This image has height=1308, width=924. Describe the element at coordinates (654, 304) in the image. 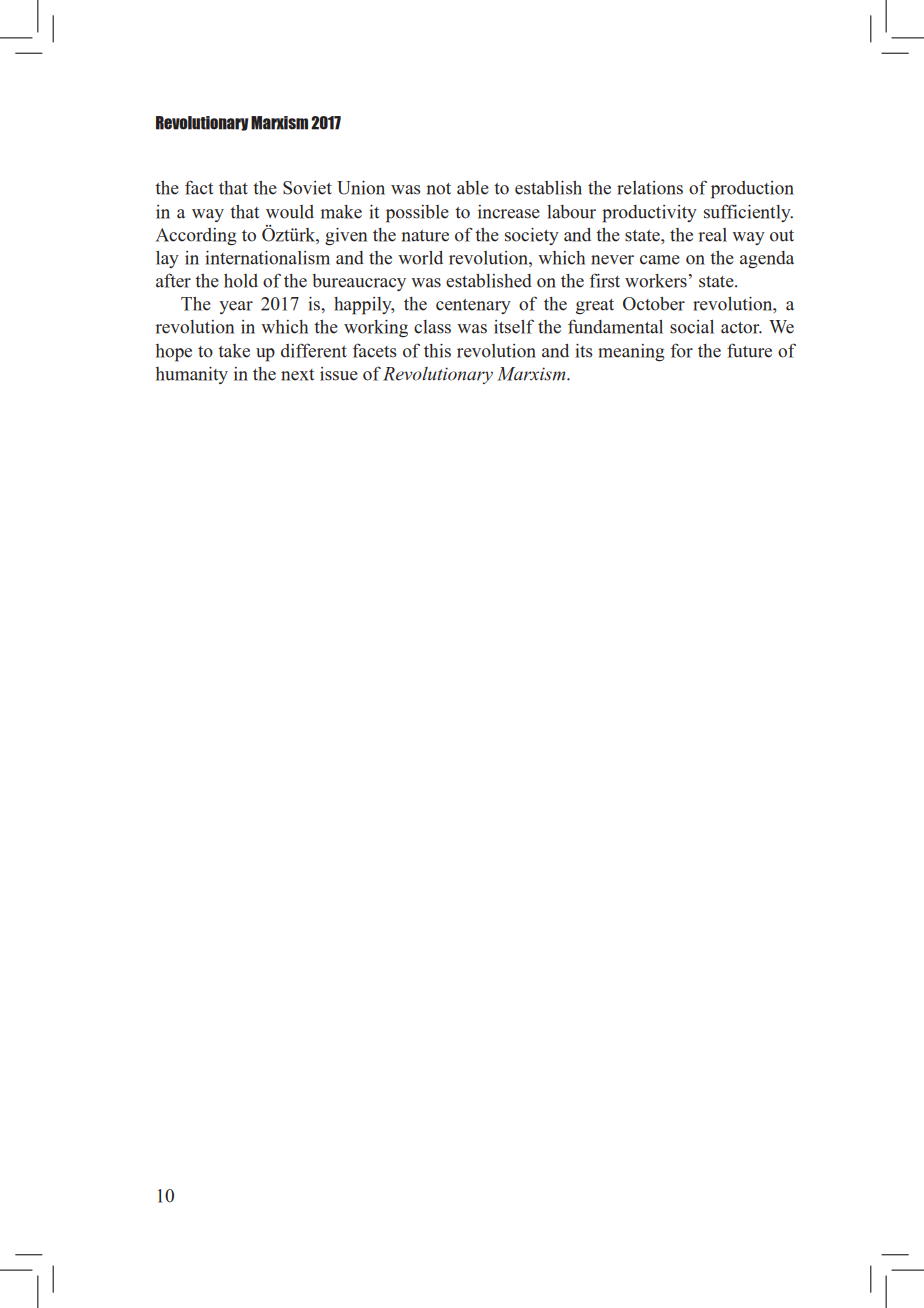

I see `October` at that location.
